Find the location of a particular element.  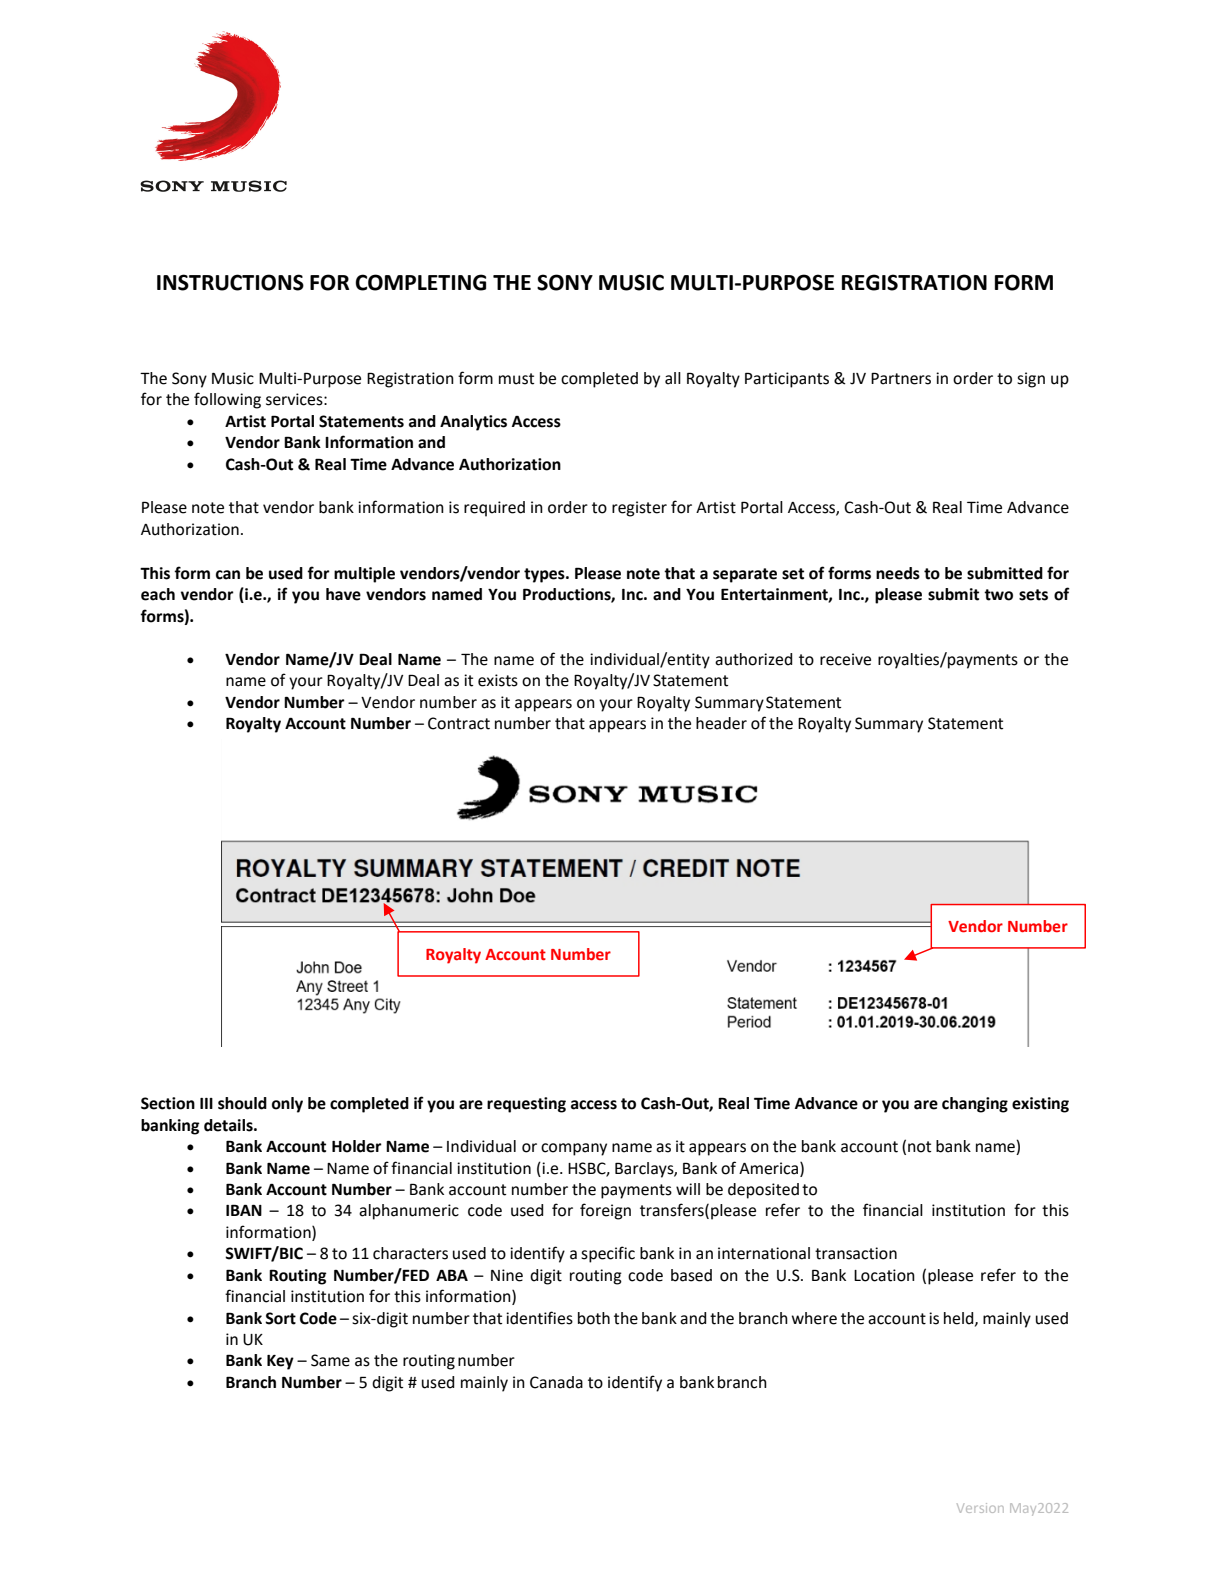

INSTRUCTIONS is located at coordinates (230, 282).
